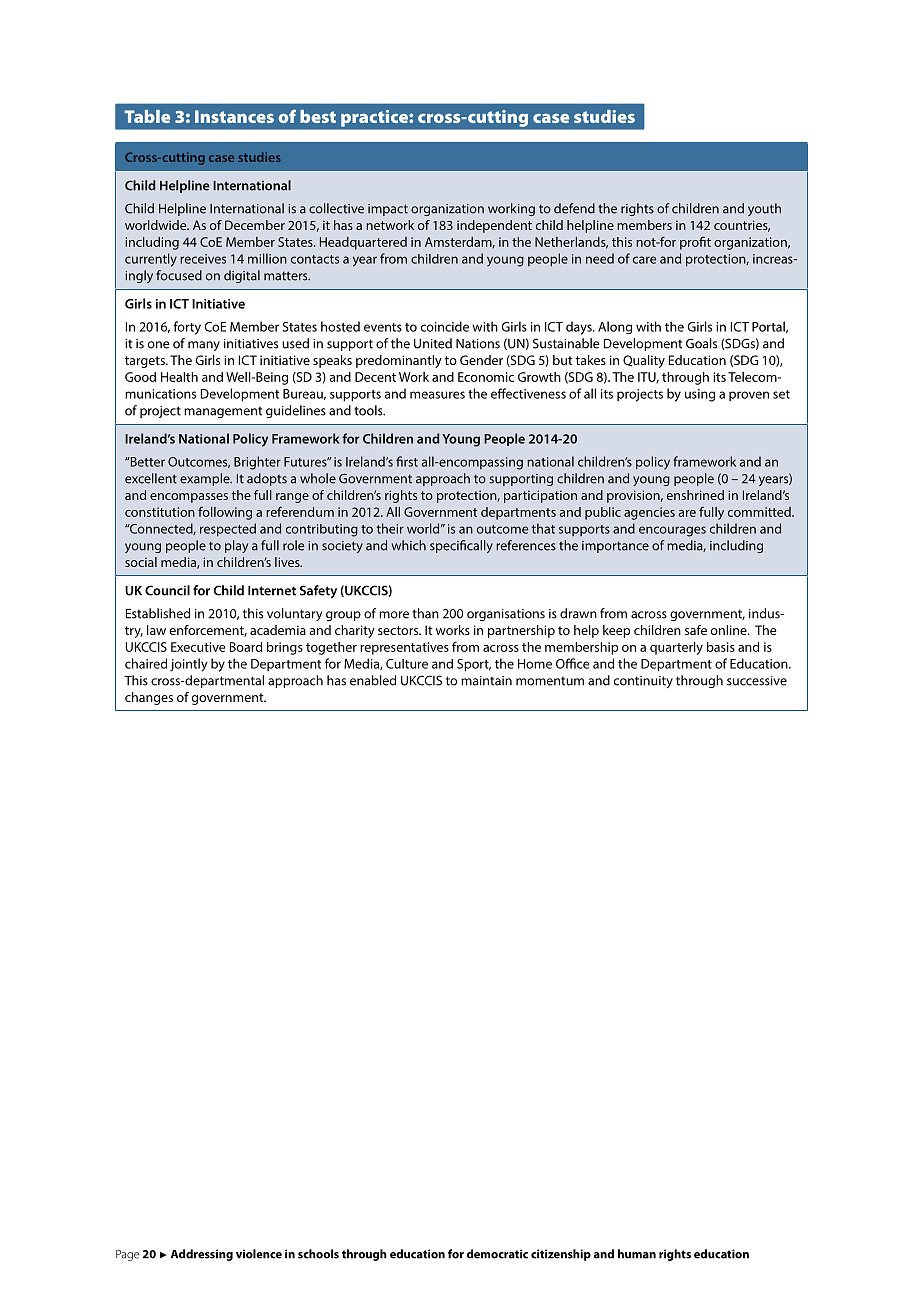 This screenshot has width=924, height=1308. What do you see at coordinates (461, 546) in the screenshot?
I see `specifically` at bounding box center [461, 546].
